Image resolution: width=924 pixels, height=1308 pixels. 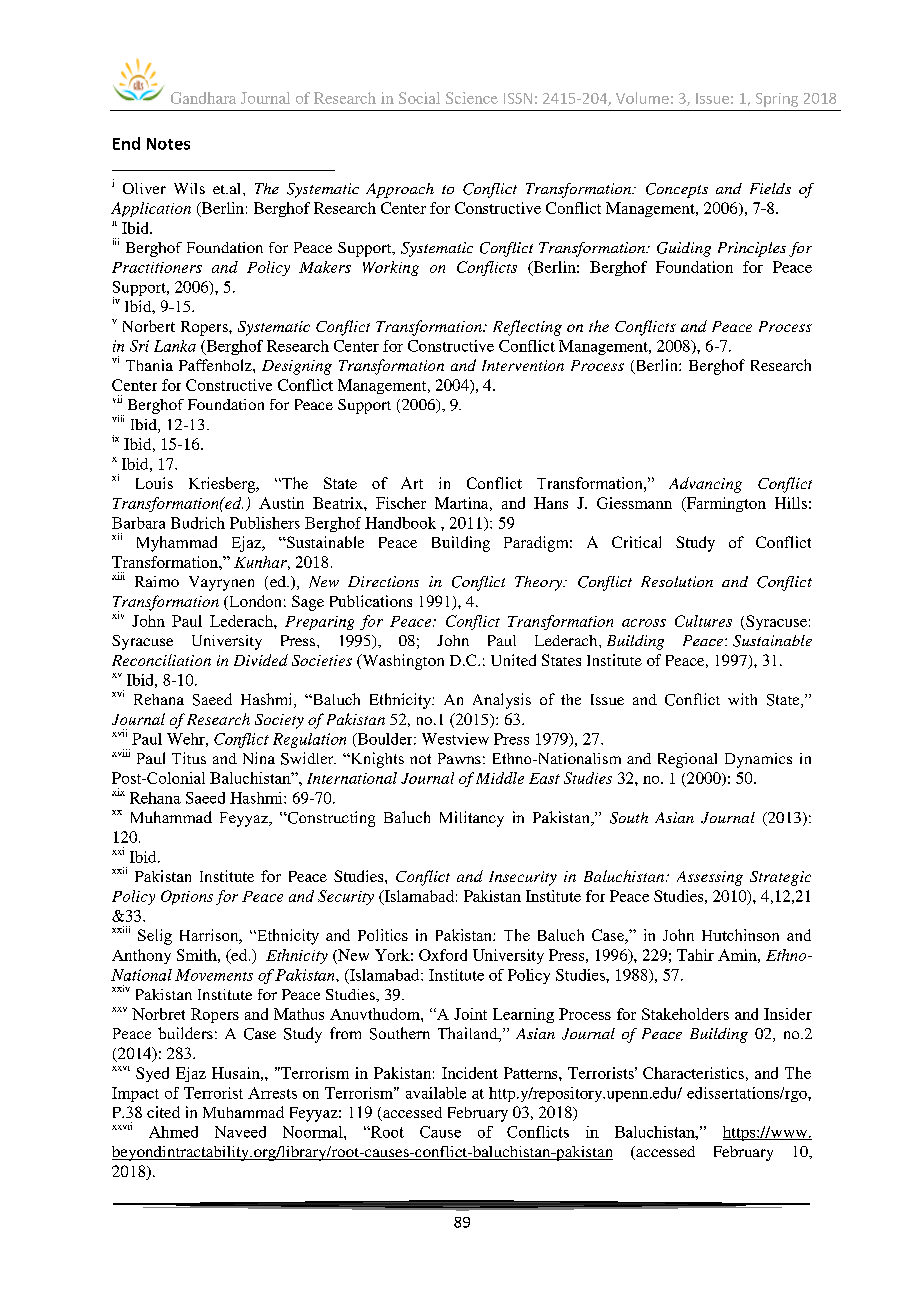 I want to click on Spring, so click(x=777, y=100).
